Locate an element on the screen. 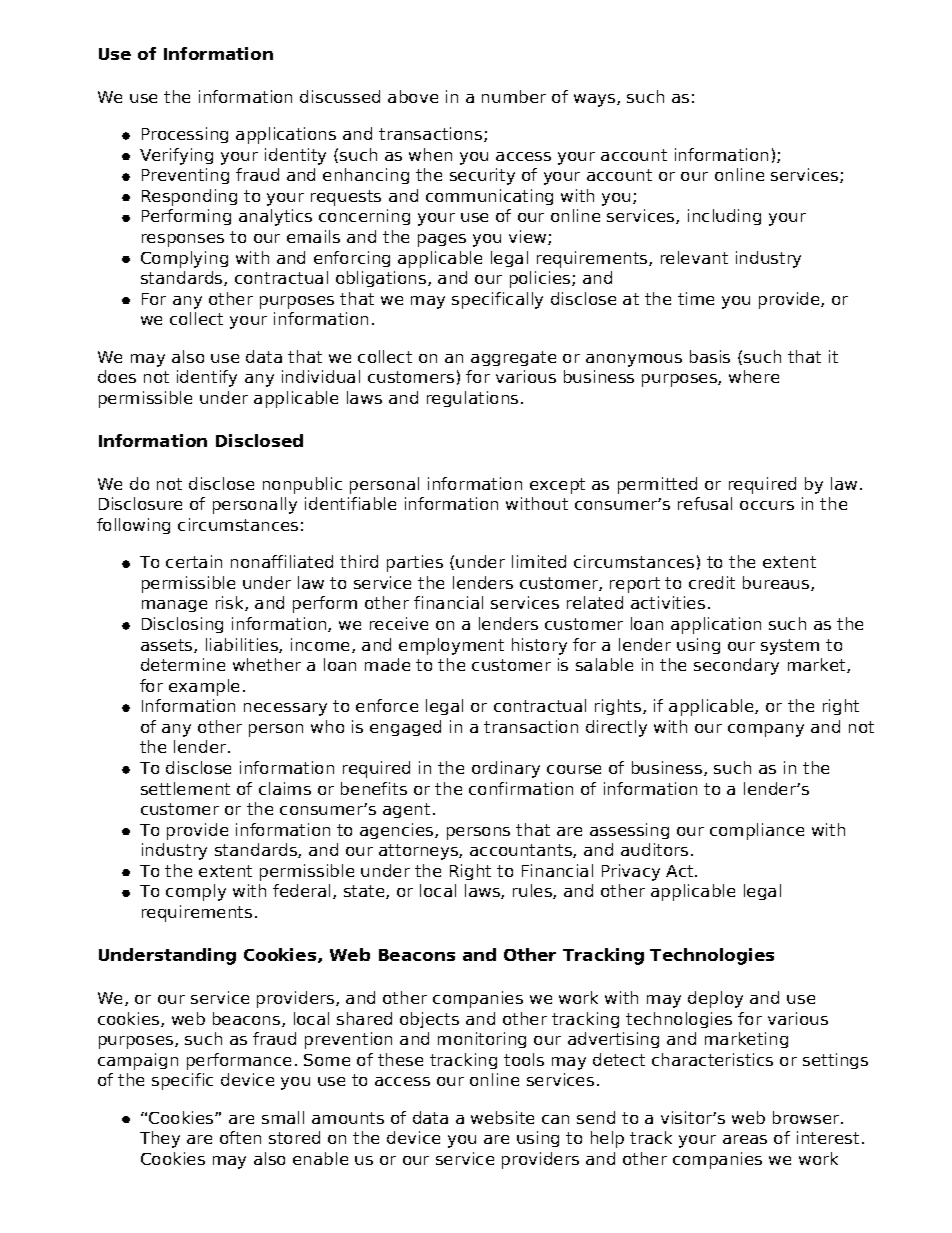 The image size is (952, 1233). agencies is located at coordinates (398, 831).
